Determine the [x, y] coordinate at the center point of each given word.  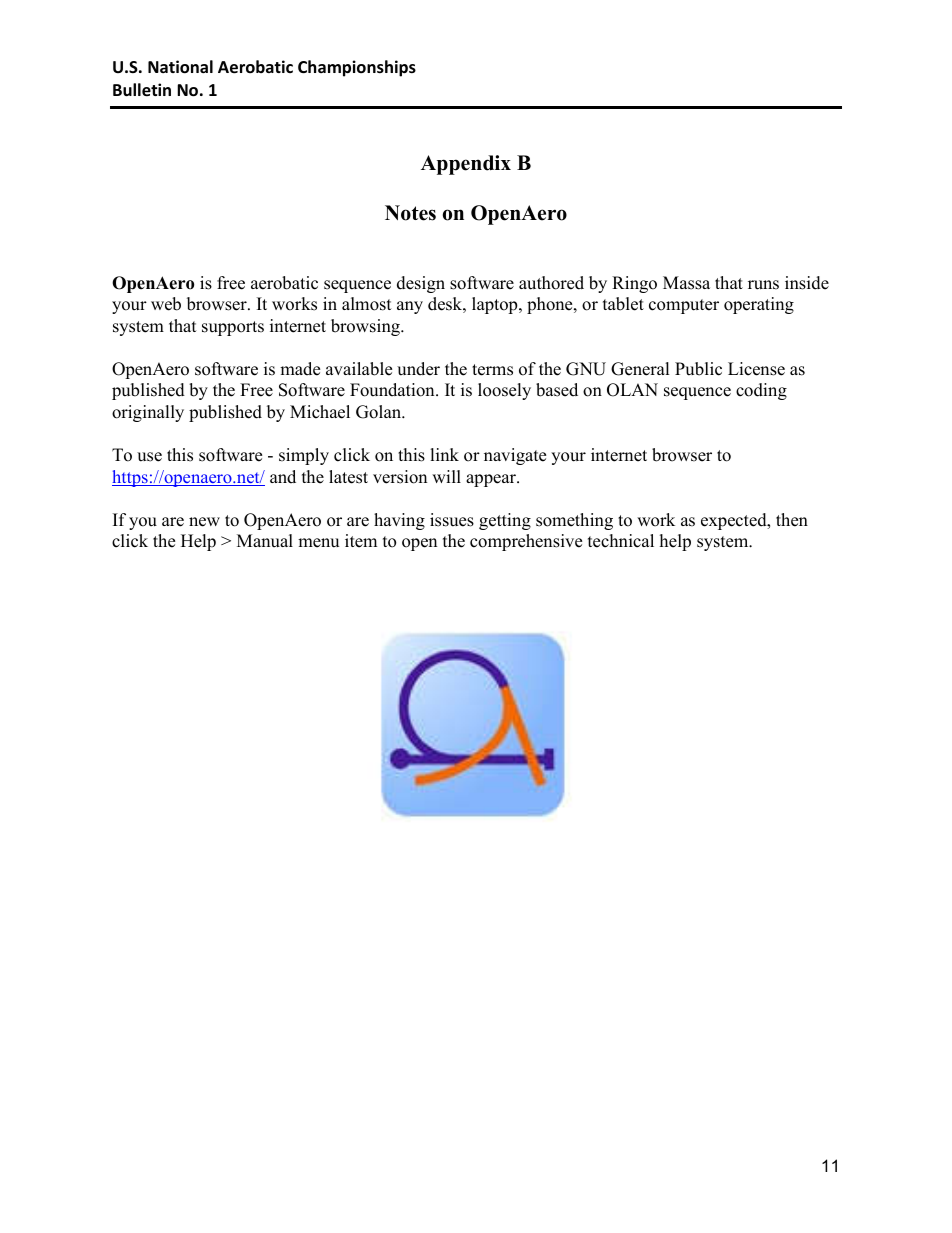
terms [492, 370]
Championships [357, 68]
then [792, 520]
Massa [686, 283]
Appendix [466, 165]
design [421, 284]
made [300, 369]
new [204, 522]
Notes [410, 213]
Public [698, 369]
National [180, 67]
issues [452, 520]
